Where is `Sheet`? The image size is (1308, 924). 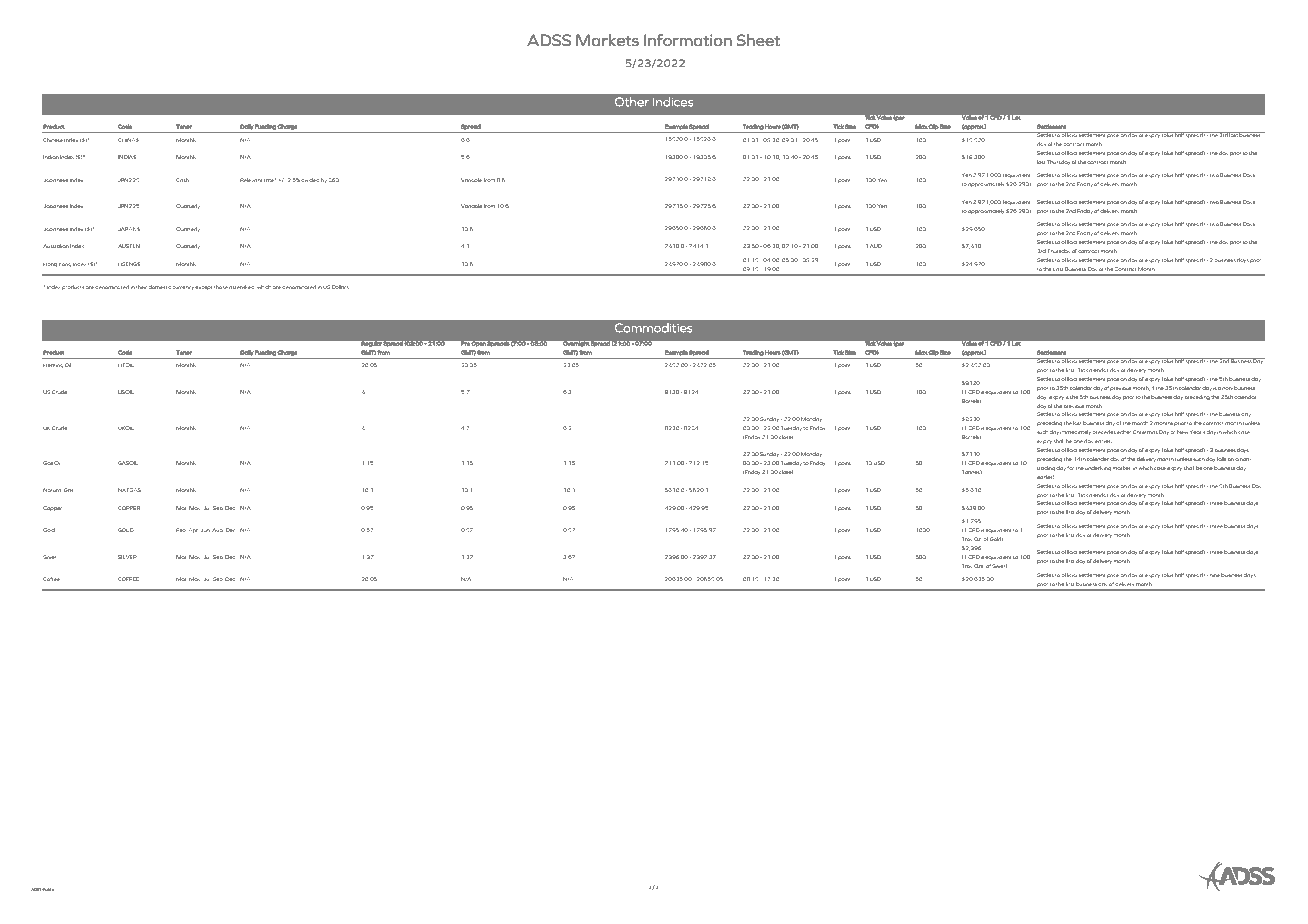 Sheet is located at coordinates (758, 40).
